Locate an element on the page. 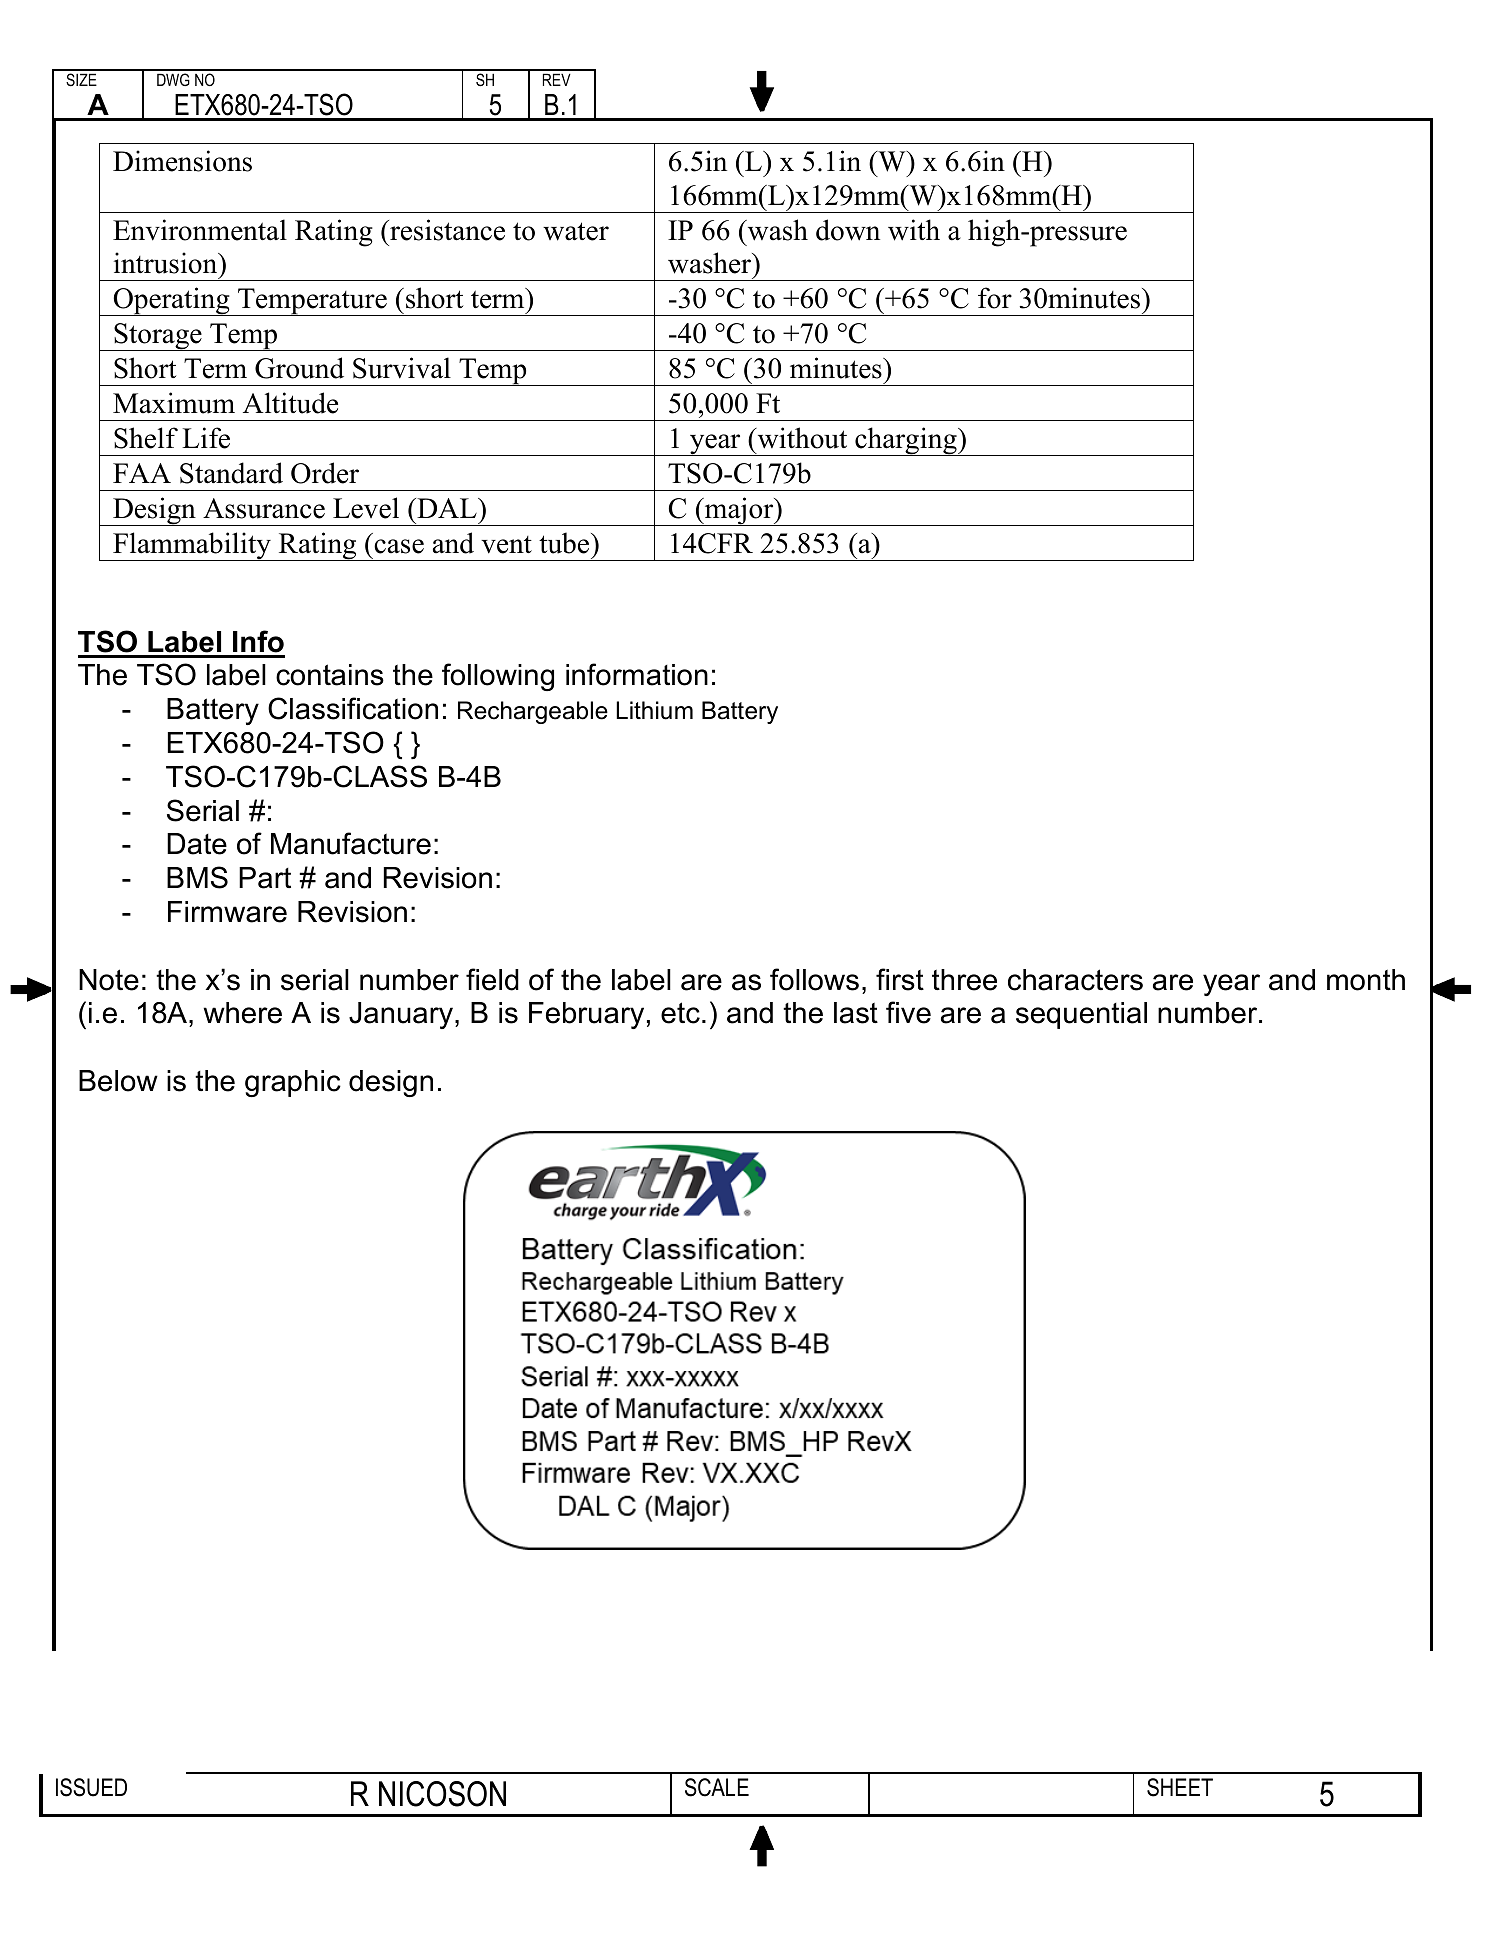 The height and width of the page is (1939, 1498). Lithium is located at coordinates (654, 710).
